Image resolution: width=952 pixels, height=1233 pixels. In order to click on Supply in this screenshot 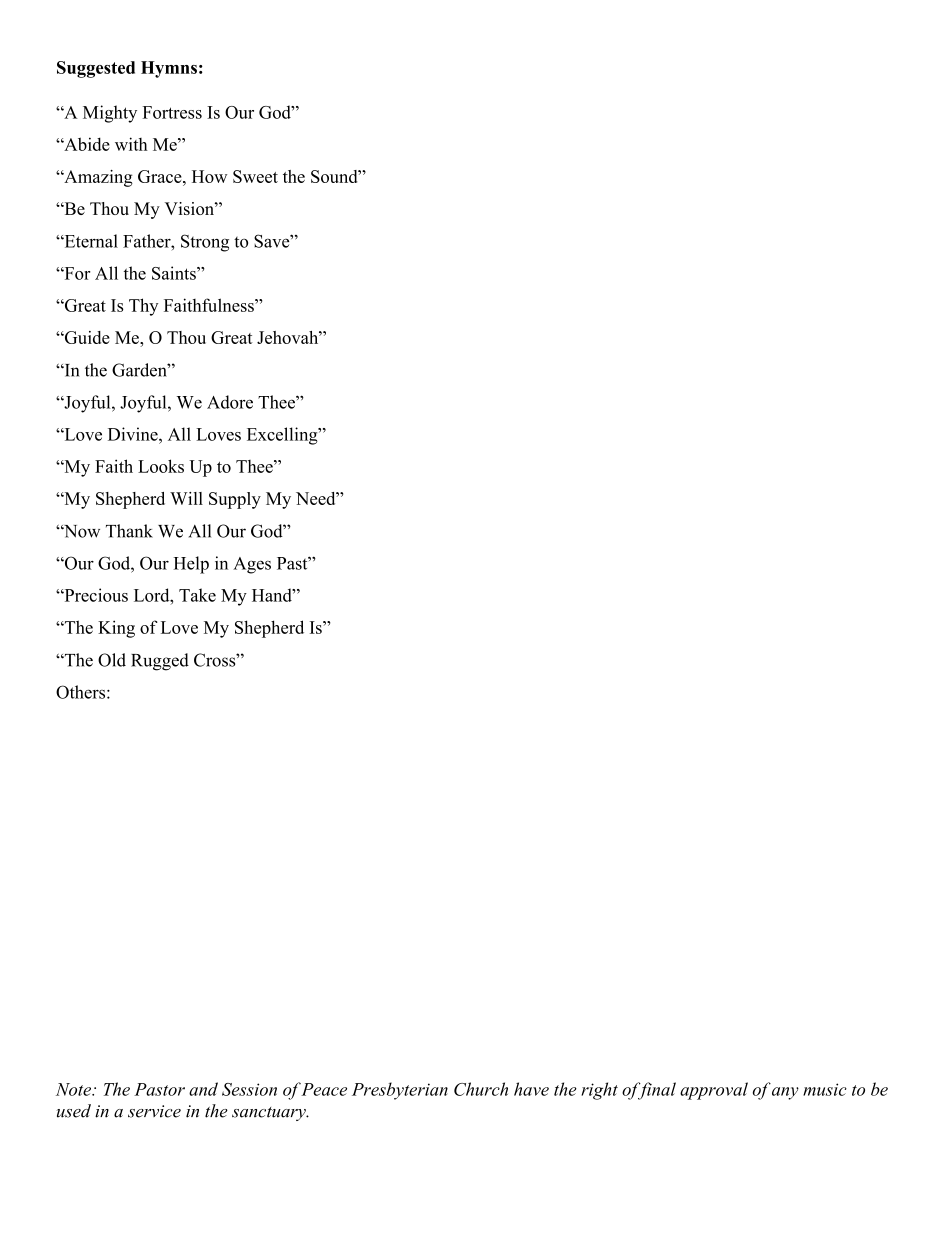, I will do `click(235, 500)`.
